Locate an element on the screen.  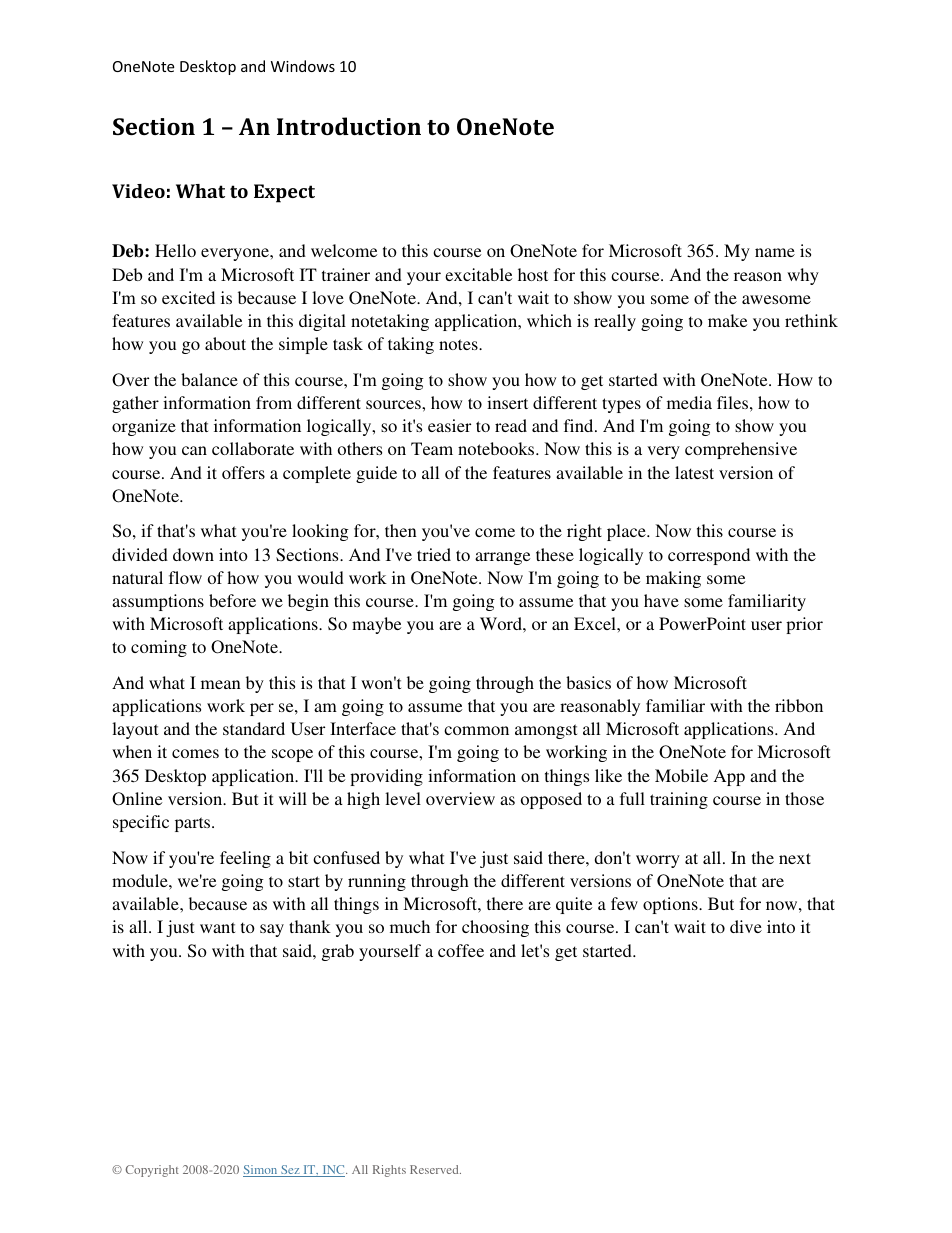
Reserved is located at coordinates (435, 1169).
